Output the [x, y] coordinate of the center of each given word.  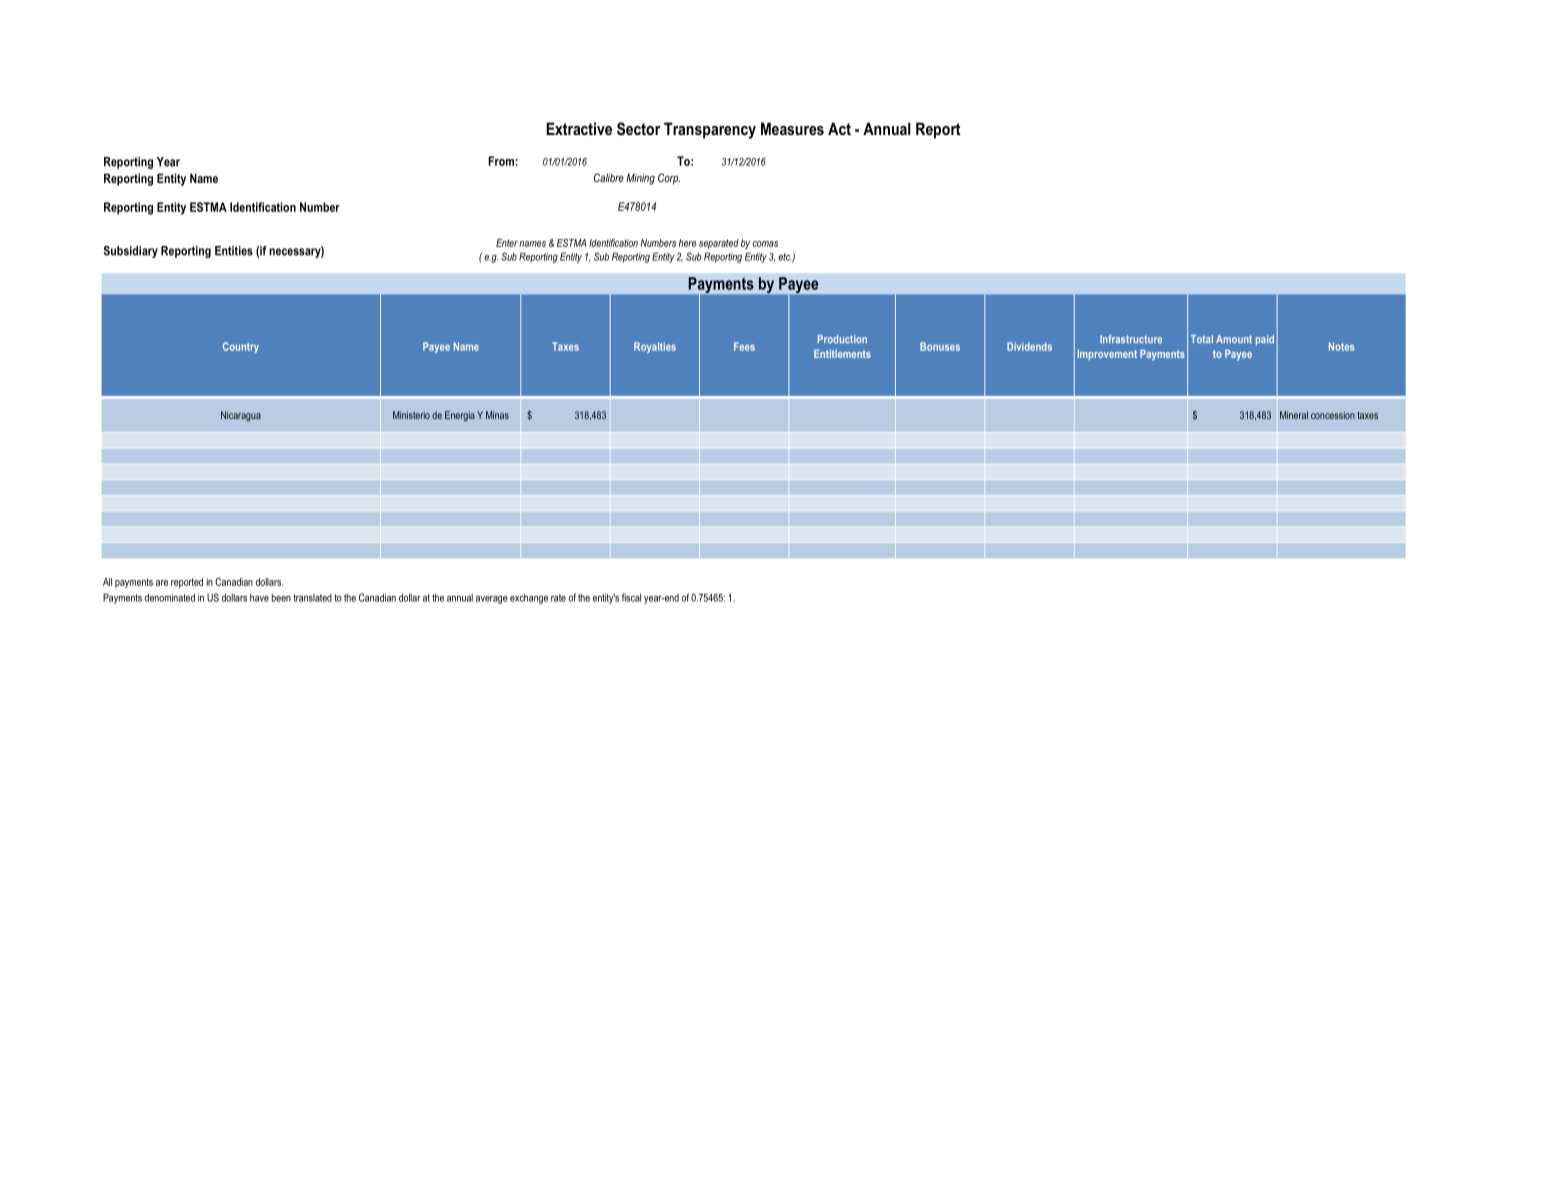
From [502, 161]
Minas [497, 415]
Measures [792, 128]
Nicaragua [241, 416]
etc [784, 257]
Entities [234, 251]
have [259, 598]
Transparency [710, 130]
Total [1202, 339]
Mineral [1294, 415]
